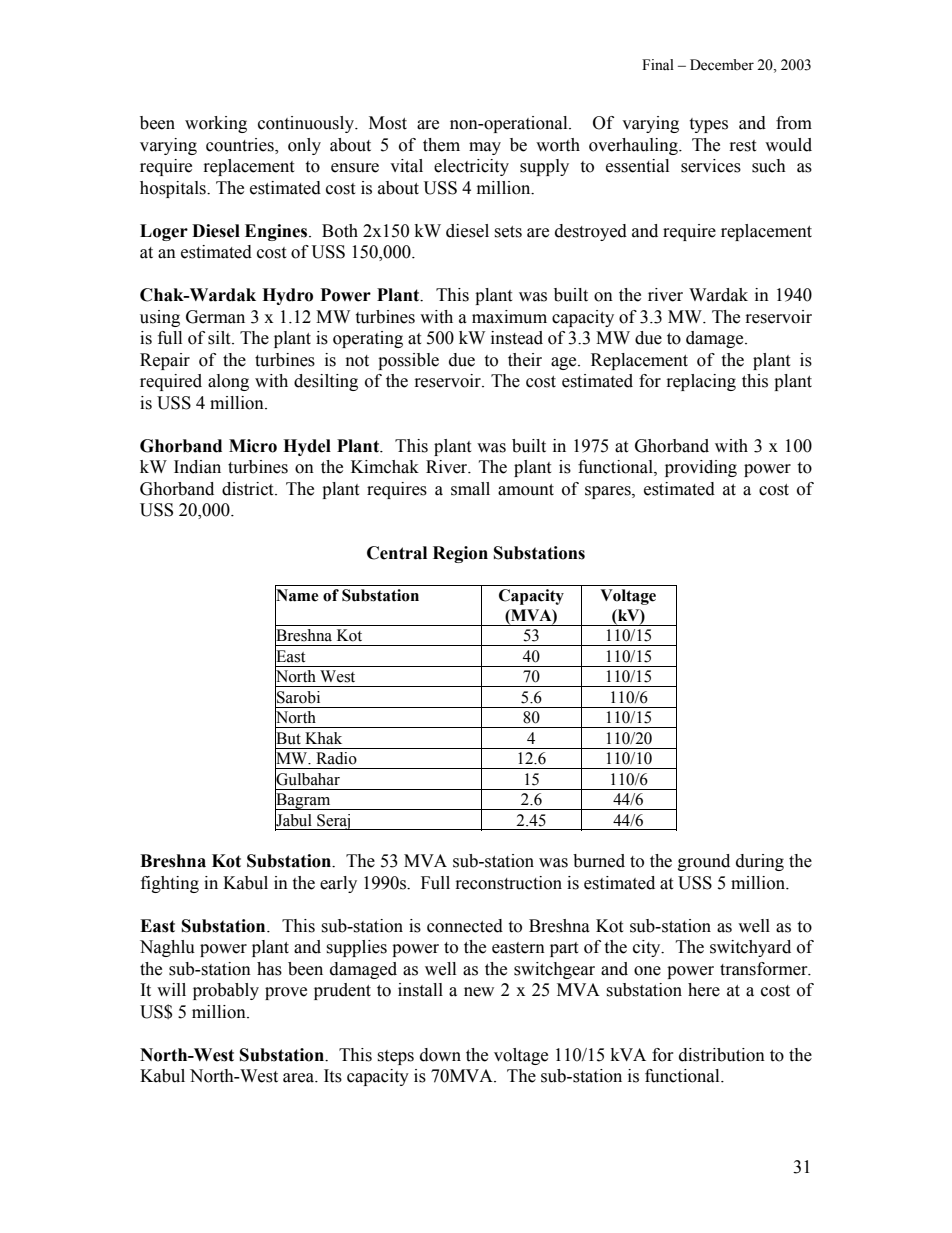 The image size is (952, 1233). I want to click on working, so click(216, 124).
